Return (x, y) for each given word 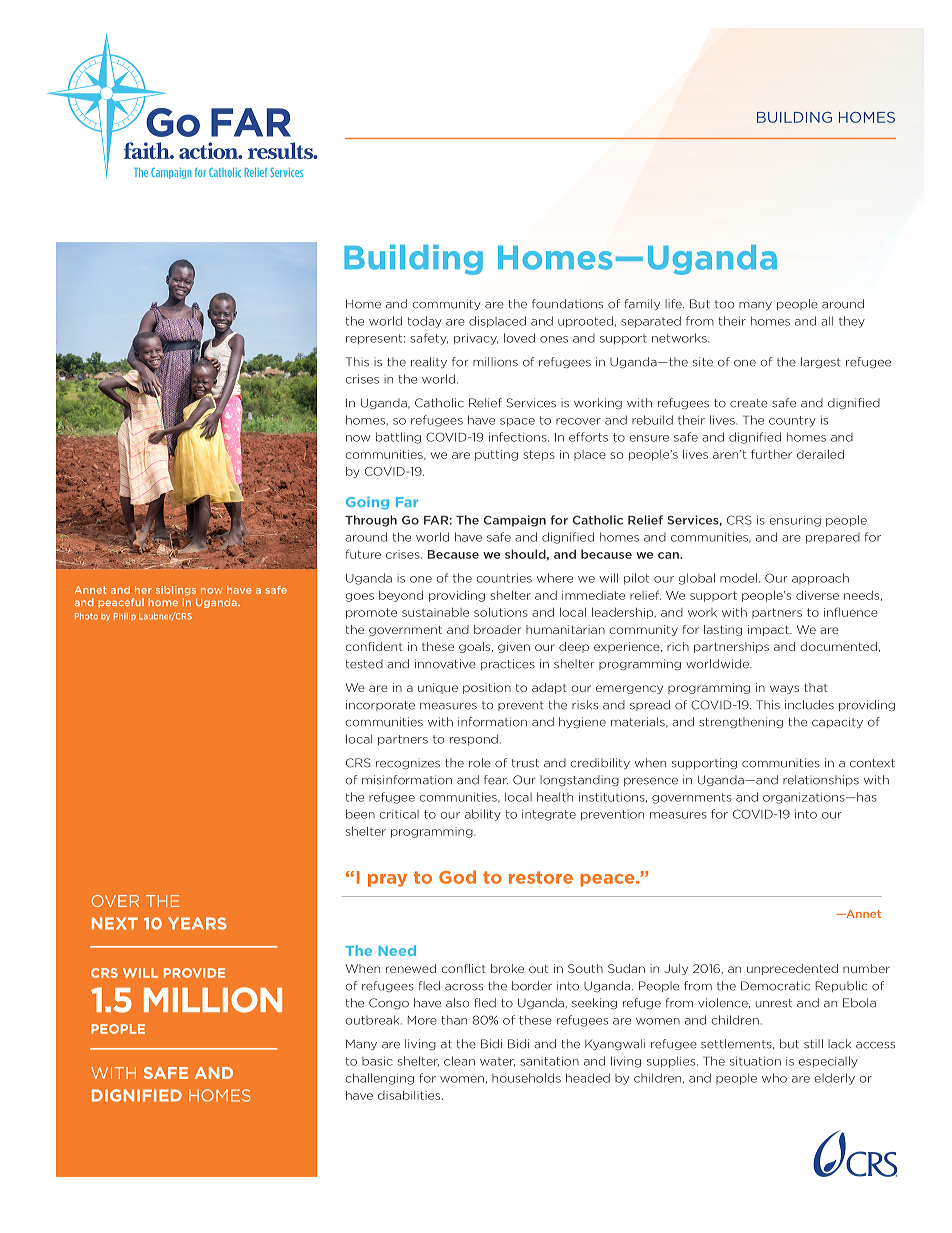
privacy (476, 339)
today (424, 322)
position (487, 688)
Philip (125, 617)
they (852, 322)
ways (784, 689)
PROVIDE (194, 973)
